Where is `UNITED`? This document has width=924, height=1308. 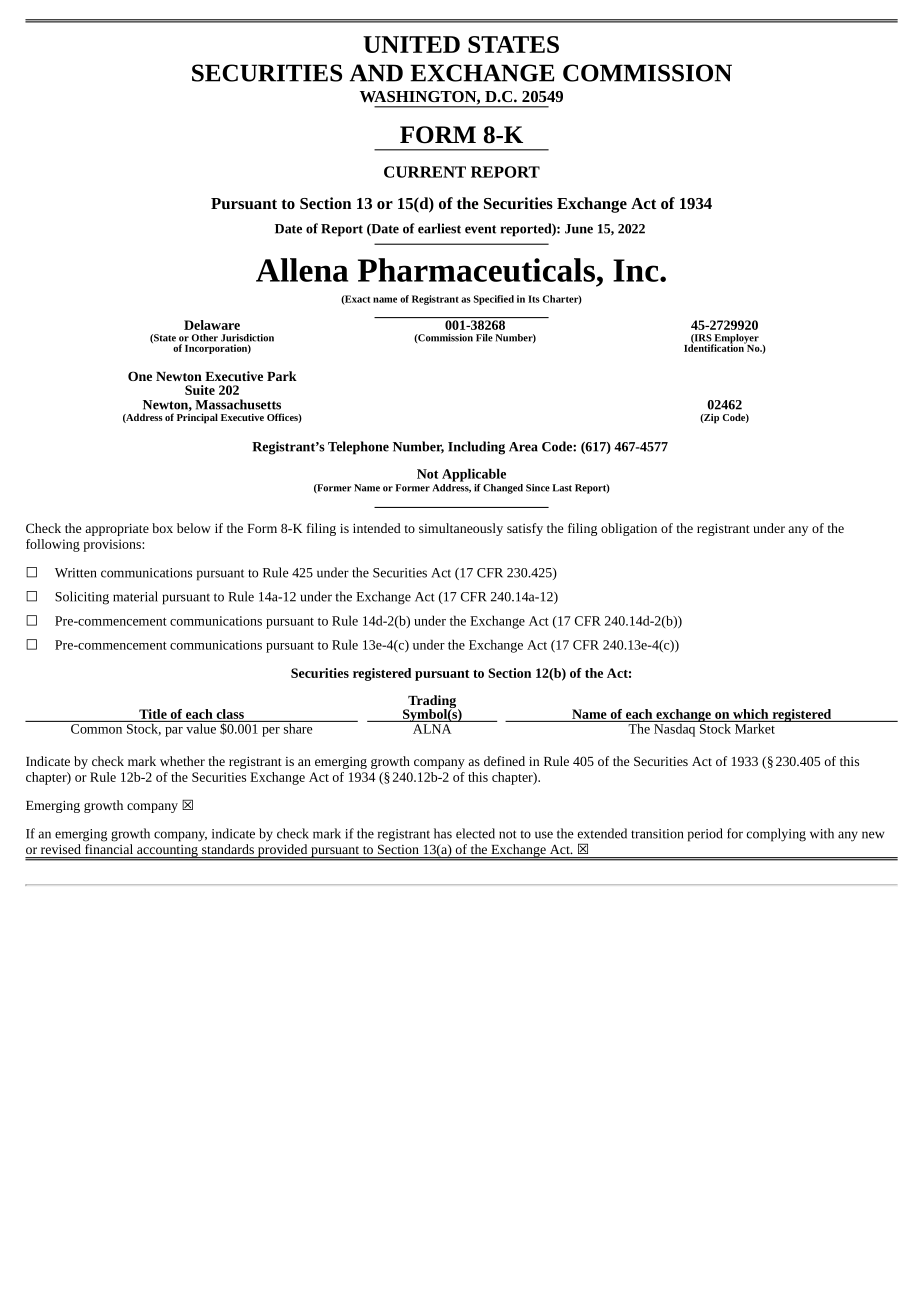 UNITED is located at coordinates (411, 44).
